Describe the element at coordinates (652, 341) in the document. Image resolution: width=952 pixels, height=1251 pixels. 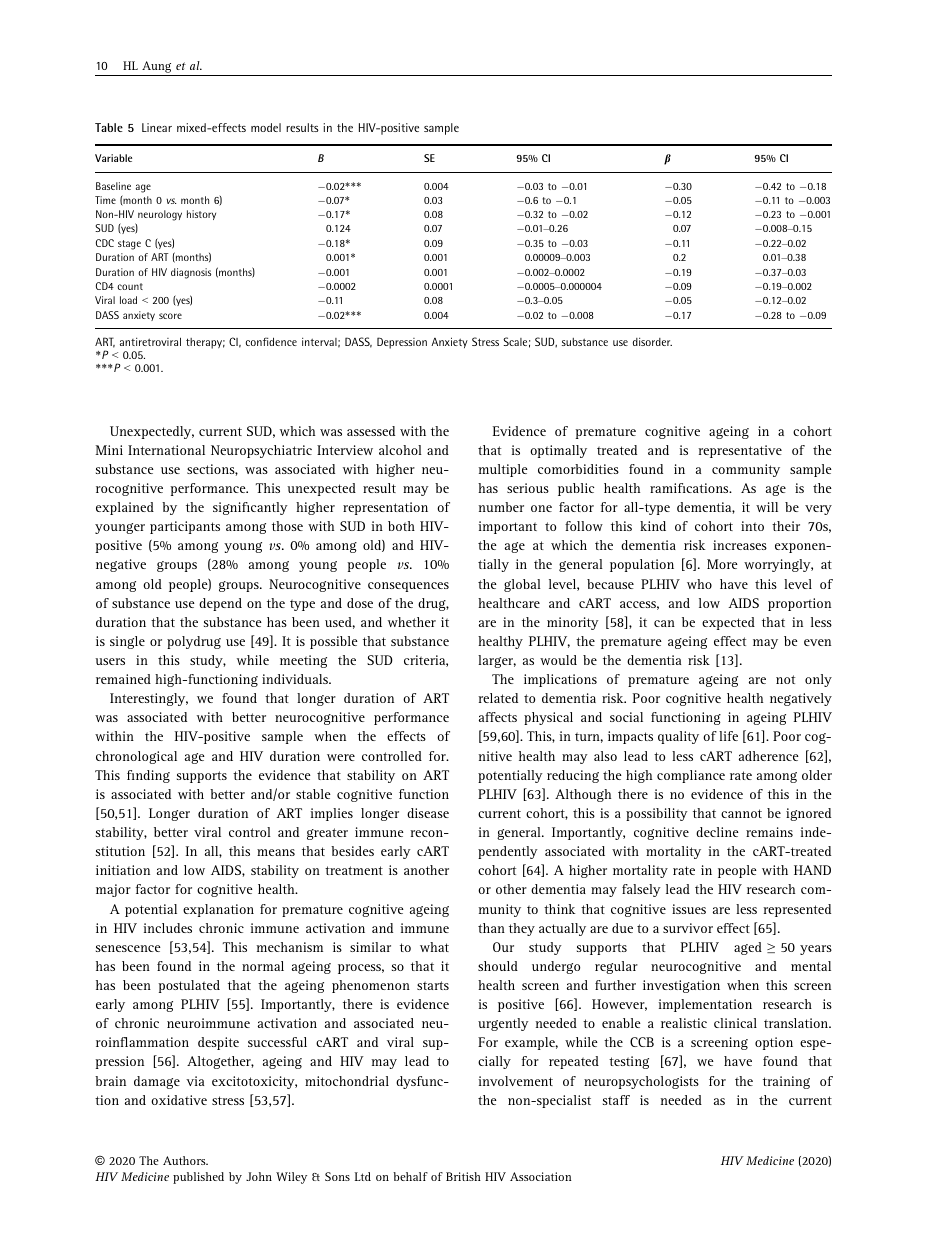
I see `disorder` at that location.
